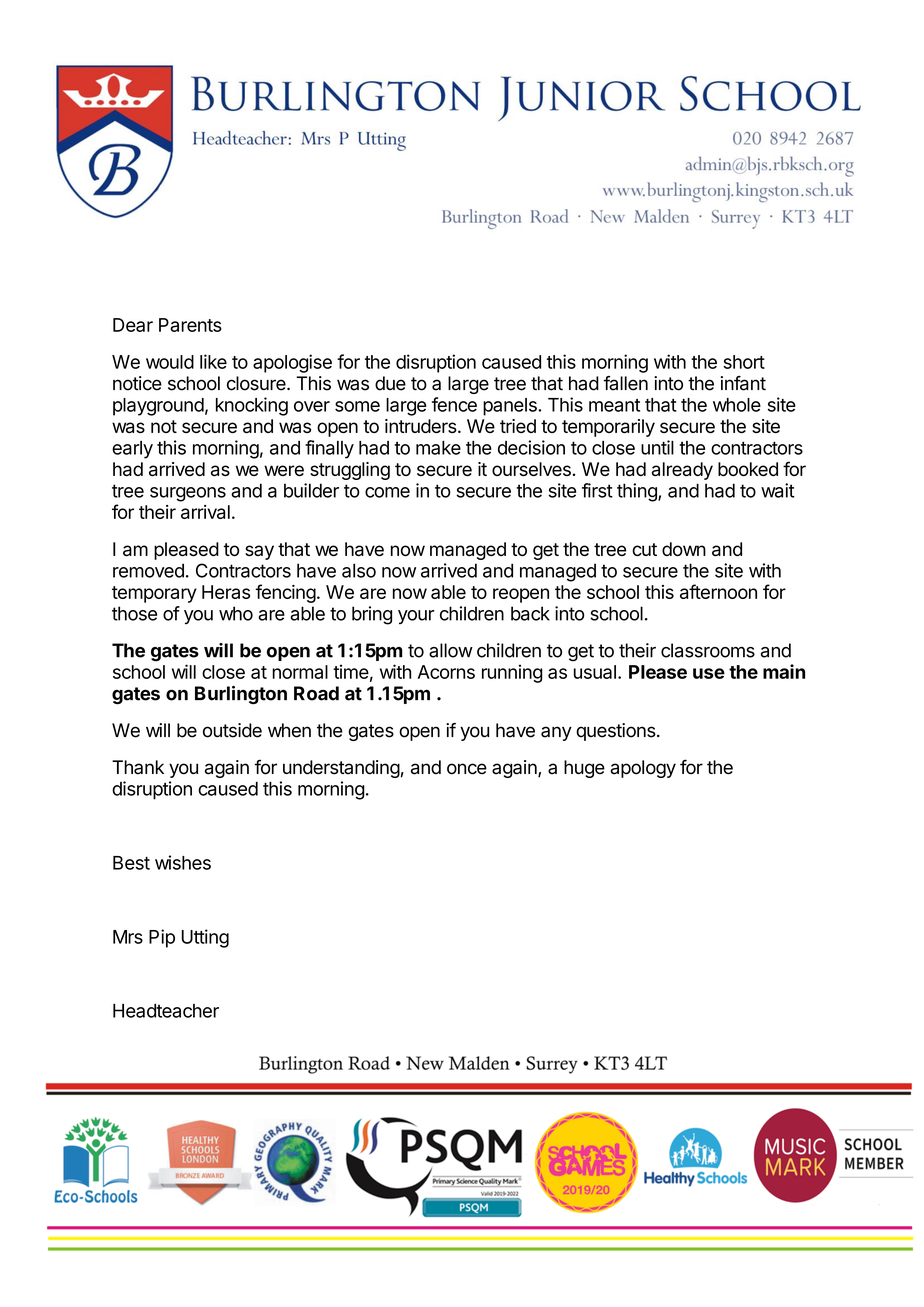  What do you see at coordinates (684, 549) in the screenshot?
I see `down` at bounding box center [684, 549].
